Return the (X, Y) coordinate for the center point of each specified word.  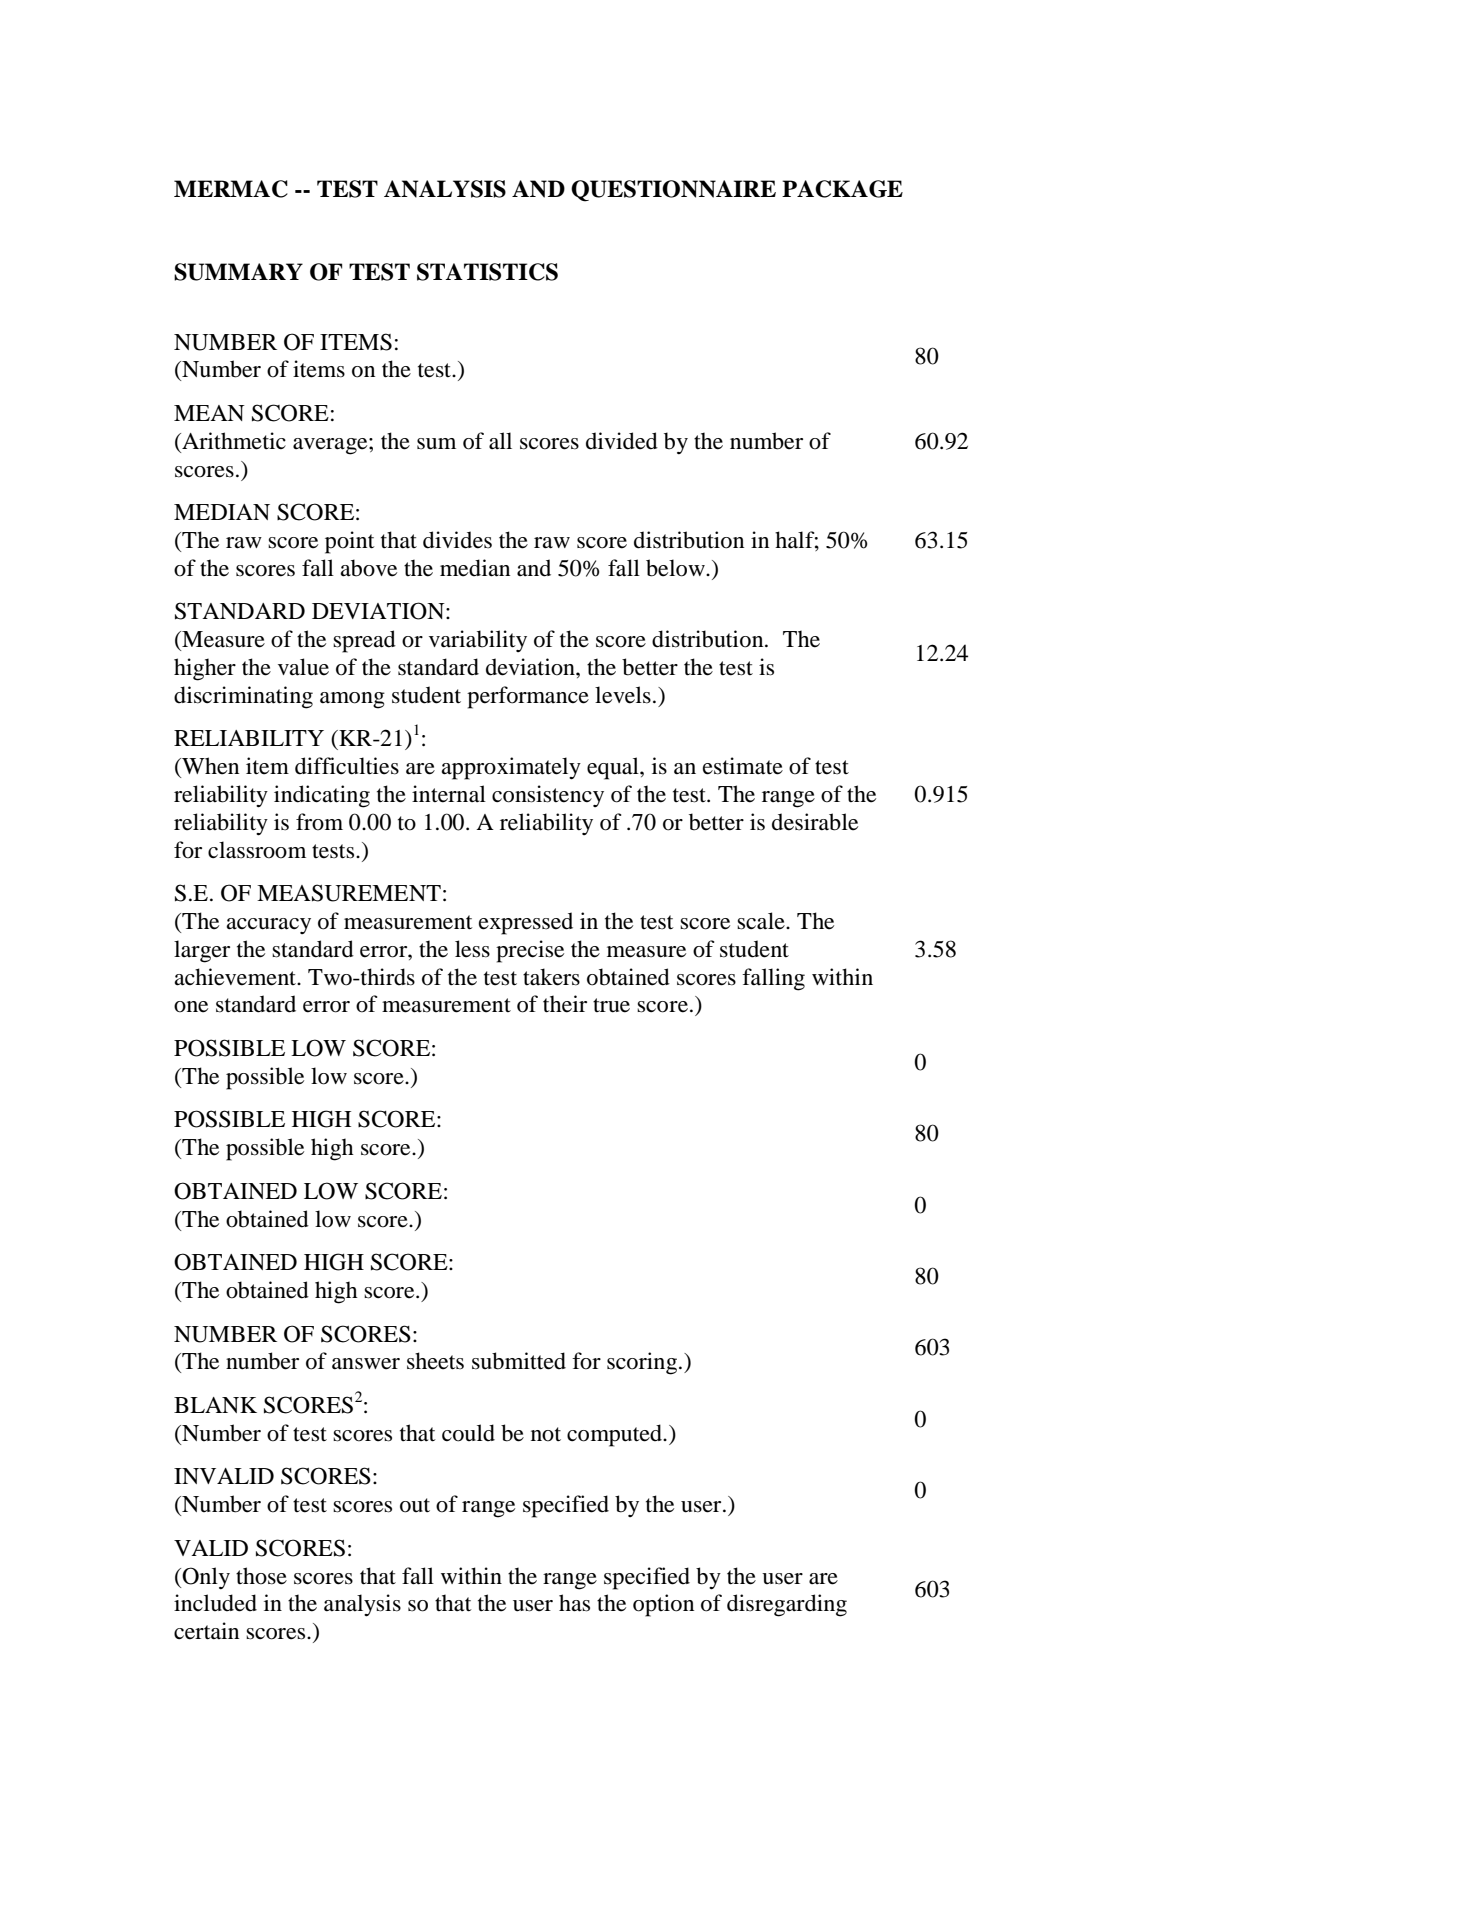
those (261, 1576)
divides (457, 540)
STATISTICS (487, 272)
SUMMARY (238, 272)
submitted (519, 1361)
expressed (526, 923)
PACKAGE (842, 189)
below (676, 568)
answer (366, 1364)
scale (762, 921)
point (350, 542)
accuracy (268, 926)
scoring (643, 1363)
